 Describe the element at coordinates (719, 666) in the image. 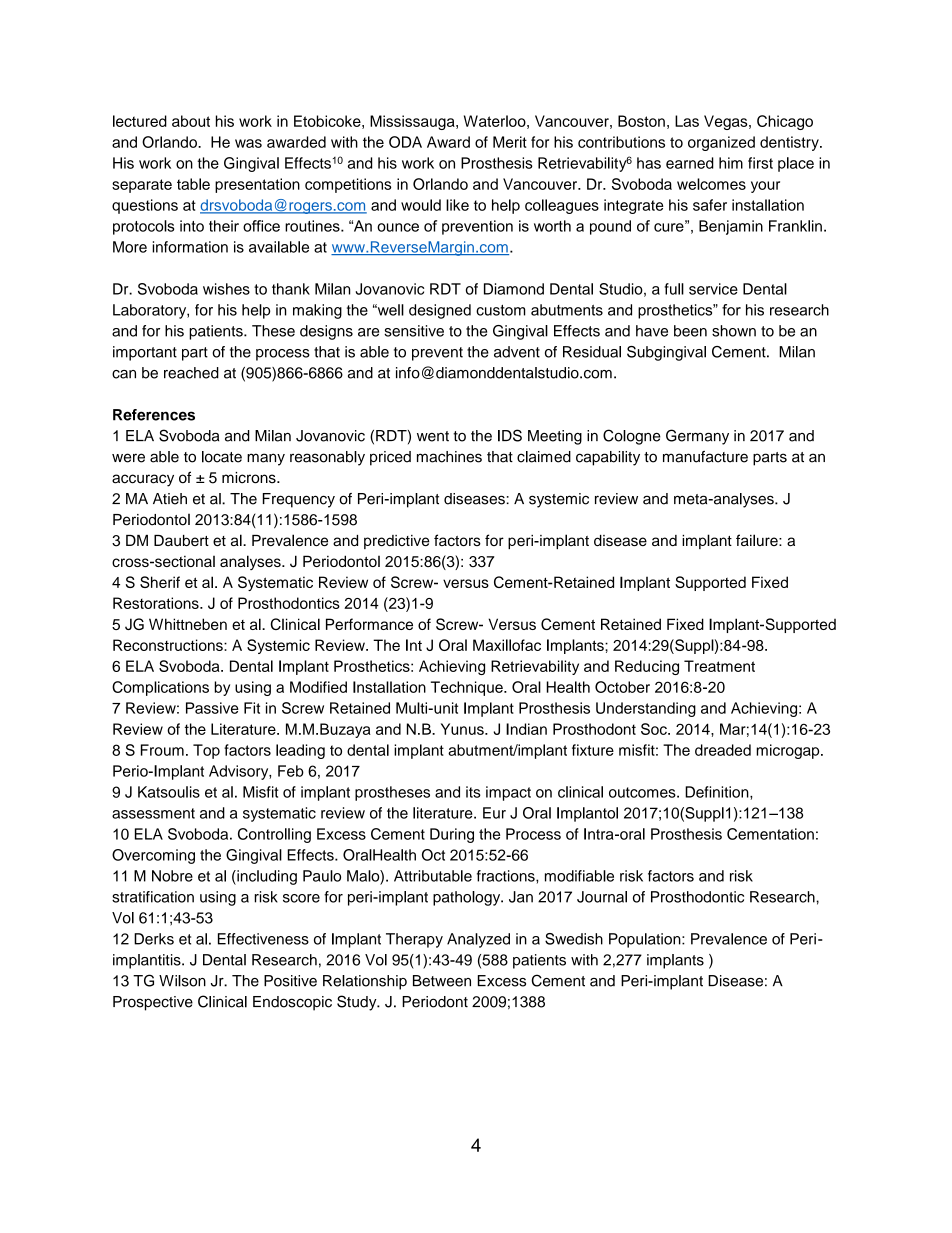

I see `Treatment` at that location.
